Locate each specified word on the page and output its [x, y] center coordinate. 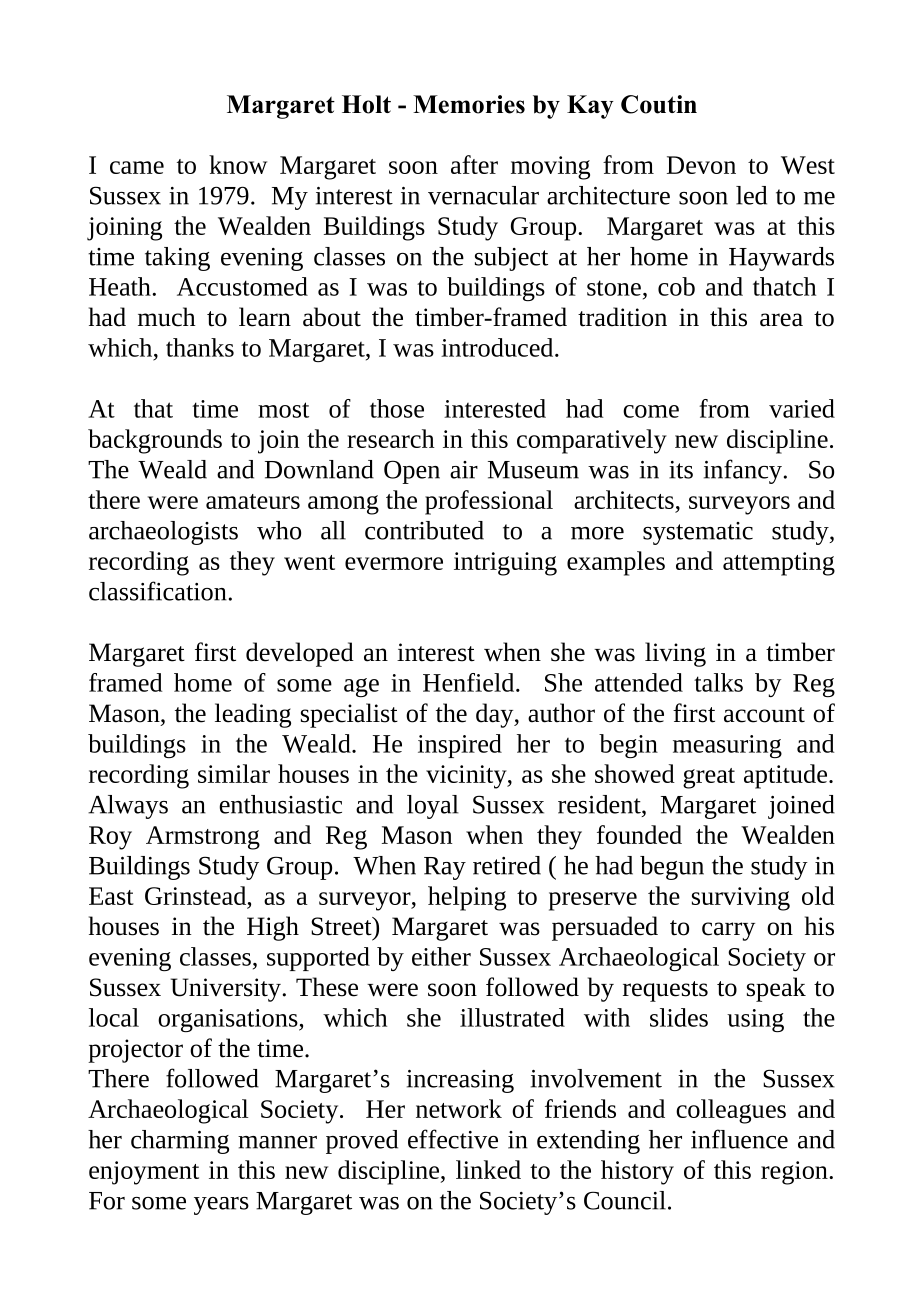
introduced [498, 347]
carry [728, 931]
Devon [701, 165]
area [781, 320]
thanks [200, 347]
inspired [460, 746]
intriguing [505, 564]
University [225, 990]
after [474, 164]
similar [234, 773]
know [238, 164]
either [441, 956]
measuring [727, 746]
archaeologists [163, 533]
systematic [698, 533]
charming [180, 1142]
